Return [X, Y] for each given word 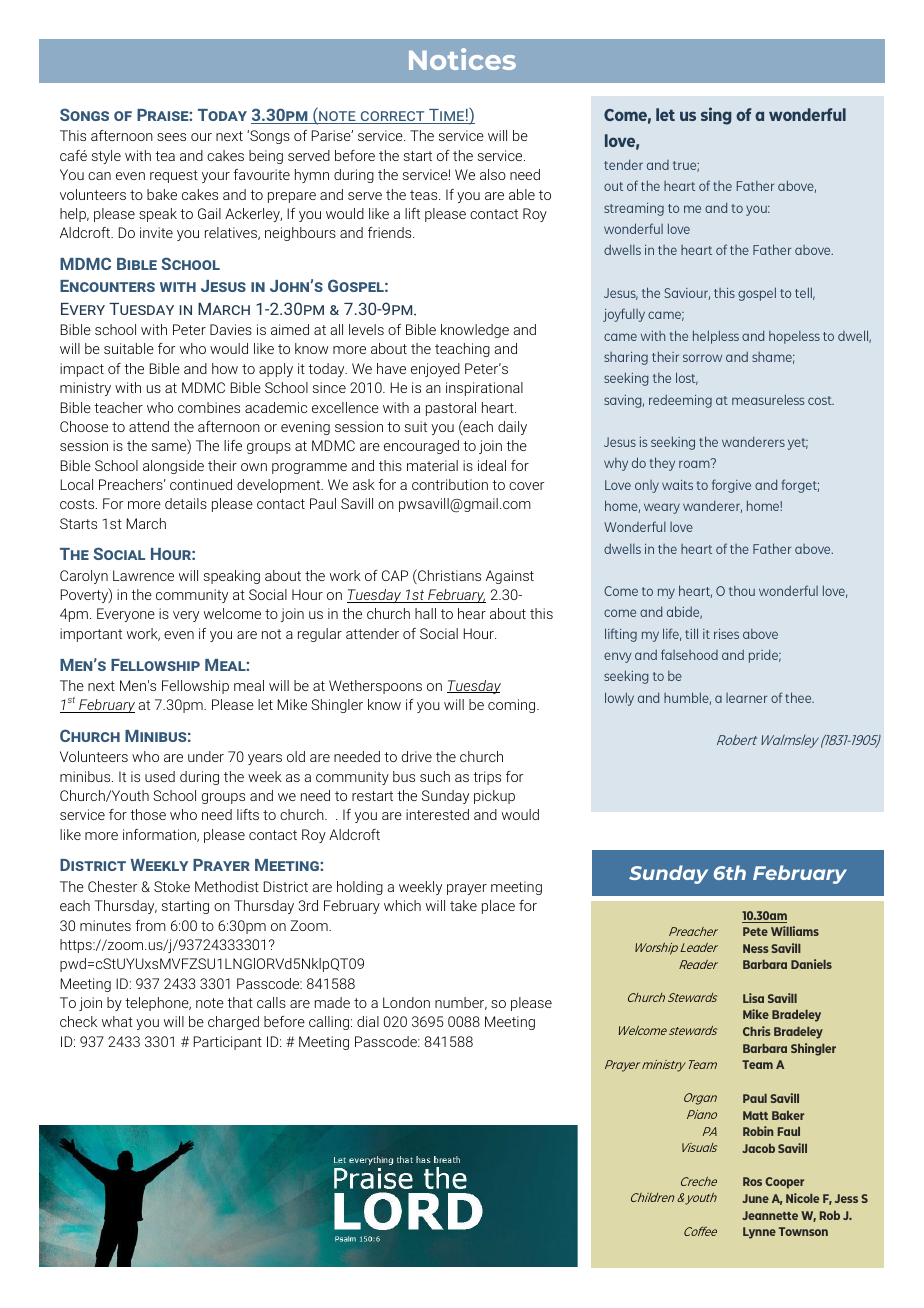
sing [716, 116]
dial [368, 1021]
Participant [228, 1043]
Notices [462, 59]
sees [171, 137]
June [755, 1198]
